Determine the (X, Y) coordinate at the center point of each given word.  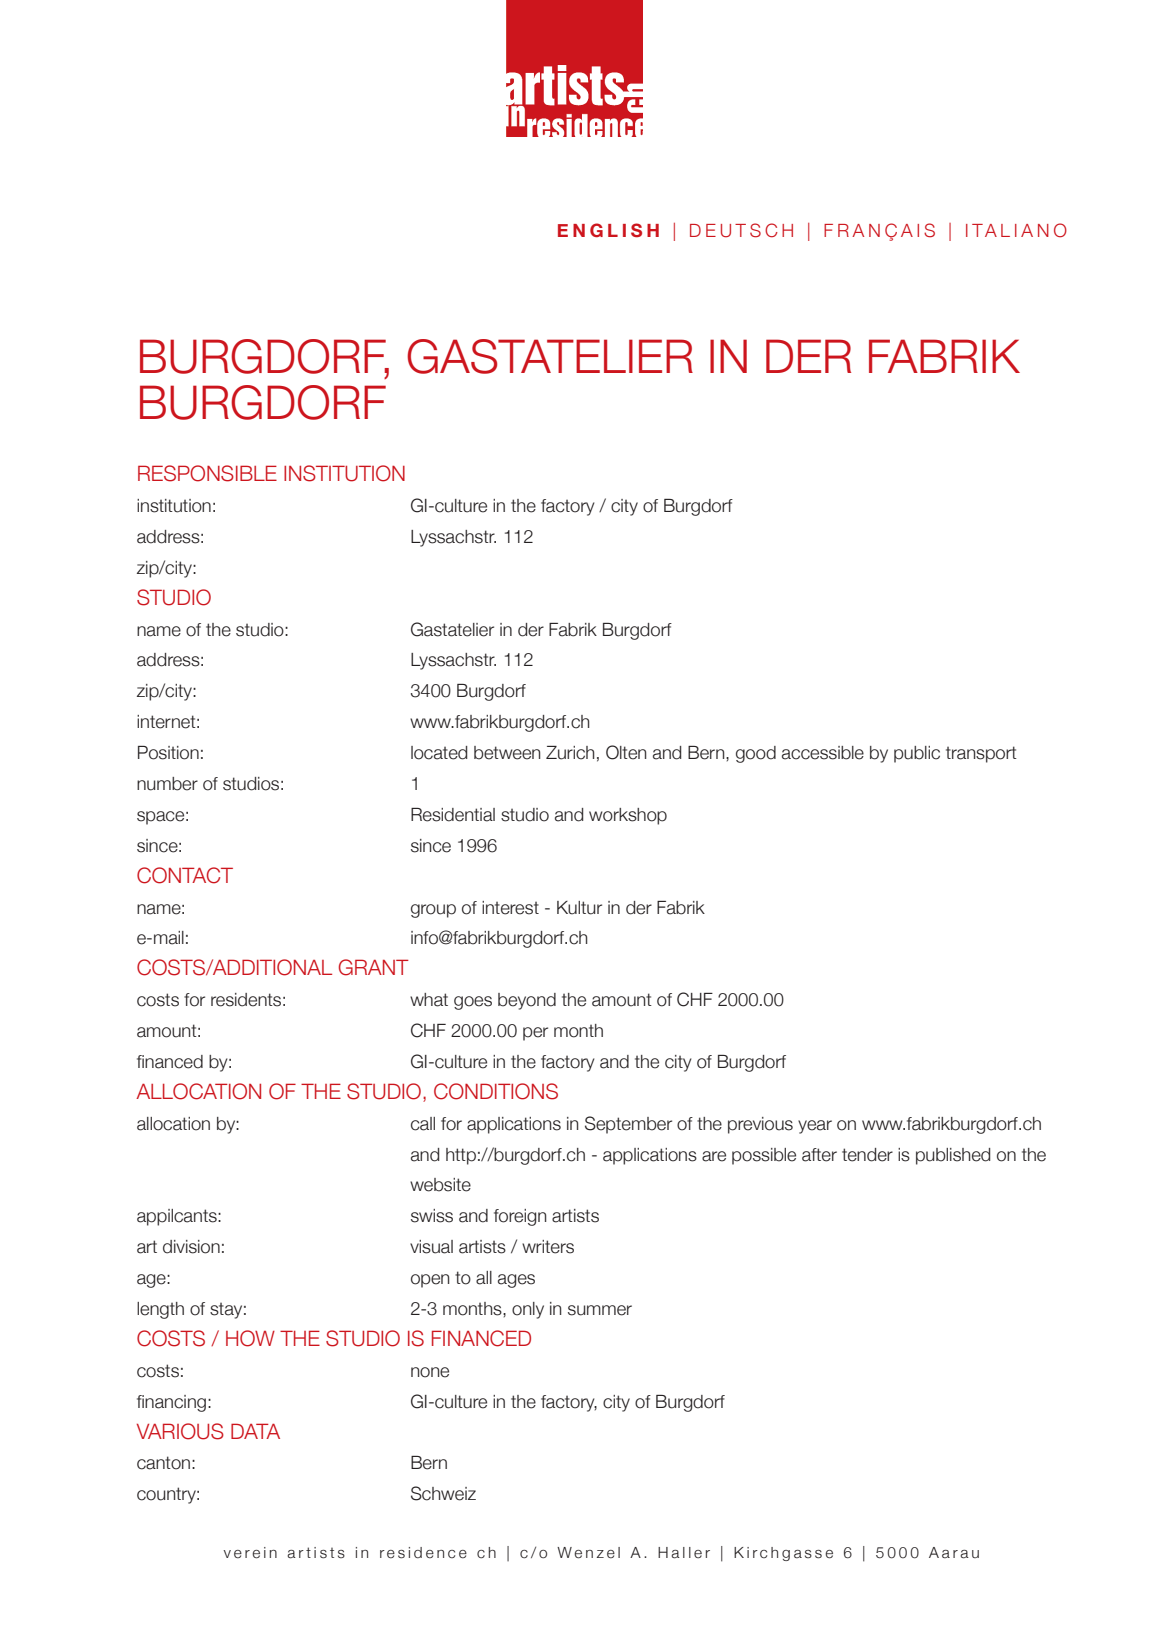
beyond (527, 1001)
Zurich (570, 753)
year (815, 1127)
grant (374, 967)
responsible (207, 473)
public (917, 754)
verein (250, 1553)
